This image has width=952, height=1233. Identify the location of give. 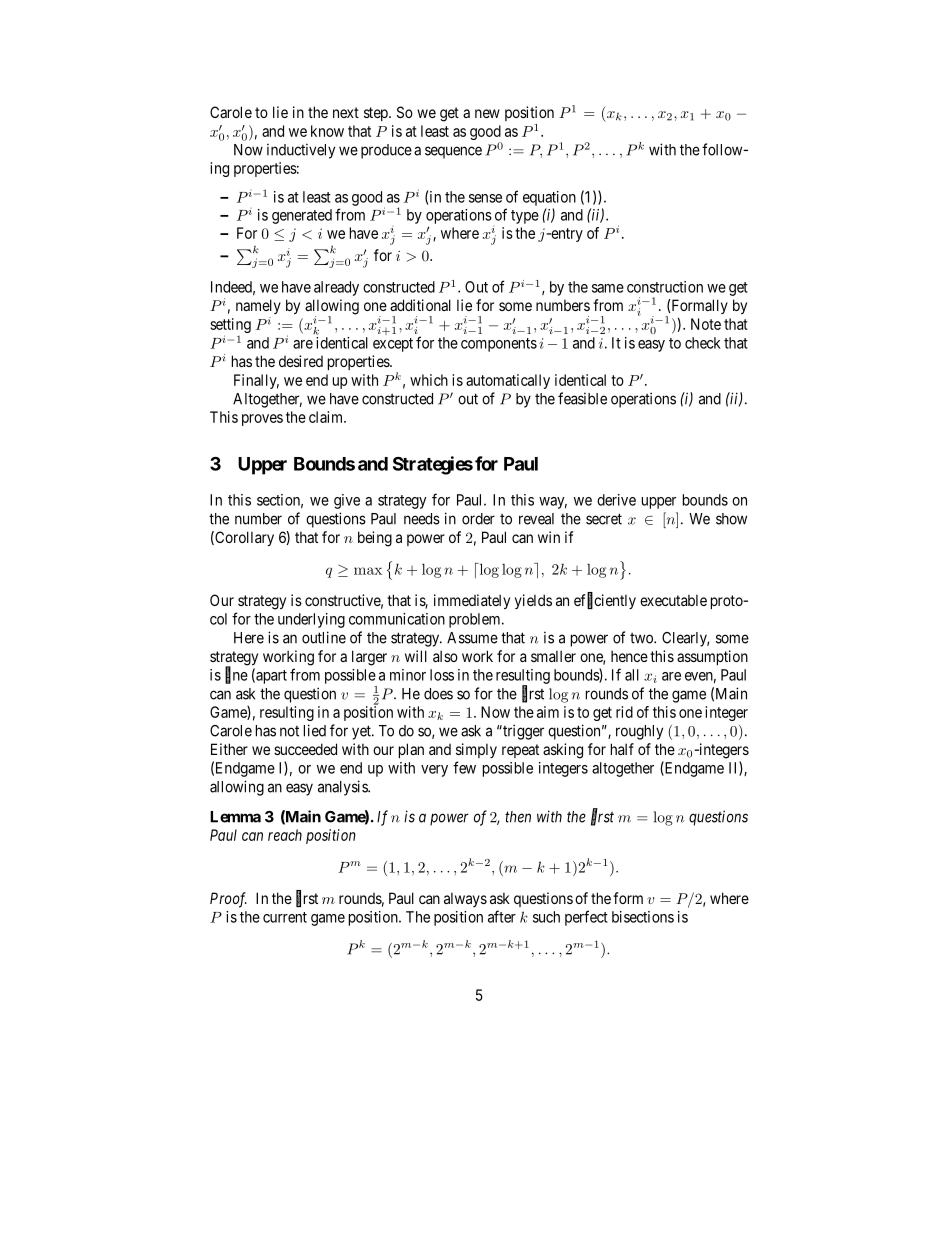
(347, 501).
